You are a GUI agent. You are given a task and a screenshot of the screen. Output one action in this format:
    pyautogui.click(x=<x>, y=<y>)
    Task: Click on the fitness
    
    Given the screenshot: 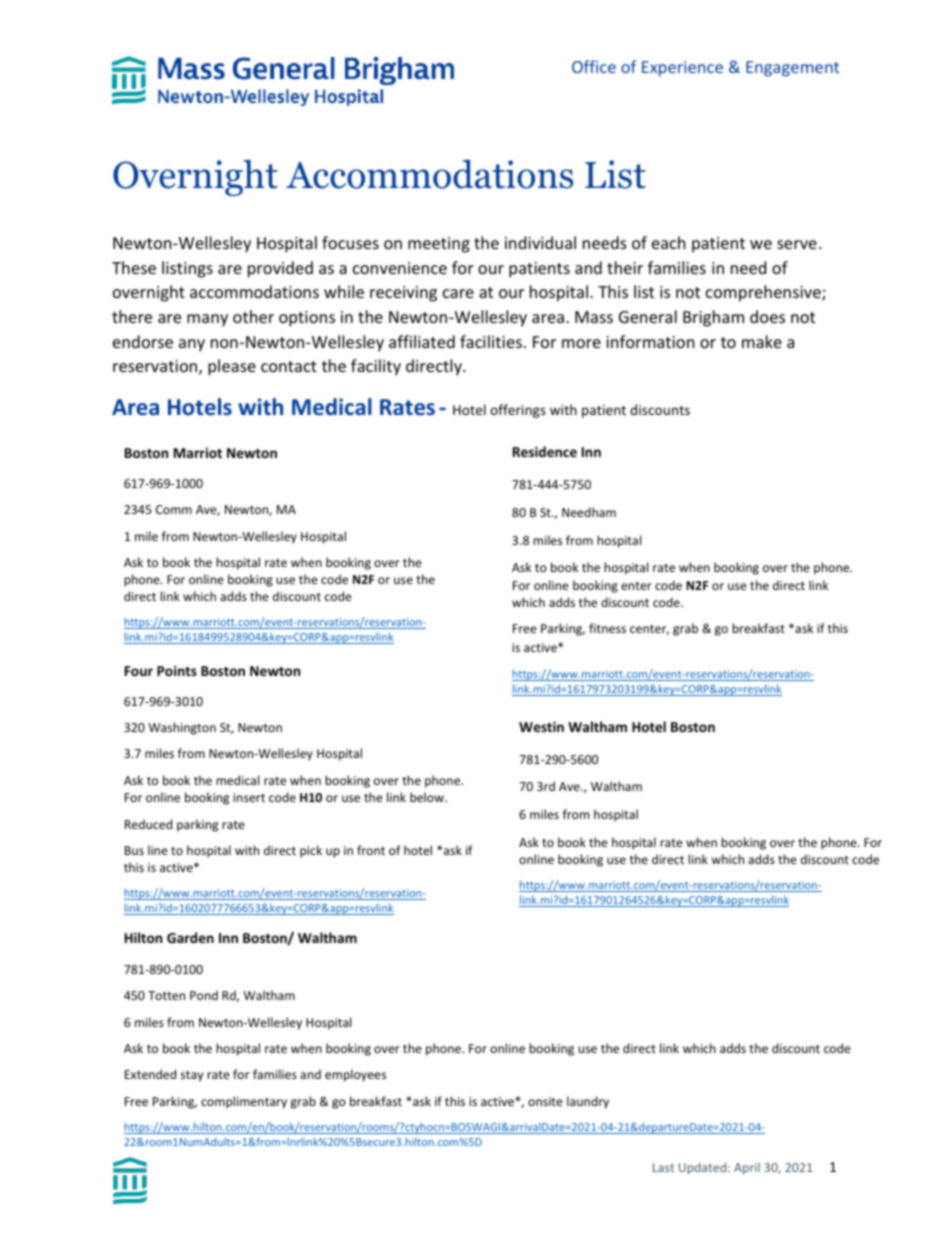 What is the action you would take?
    pyautogui.click(x=607, y=628)
